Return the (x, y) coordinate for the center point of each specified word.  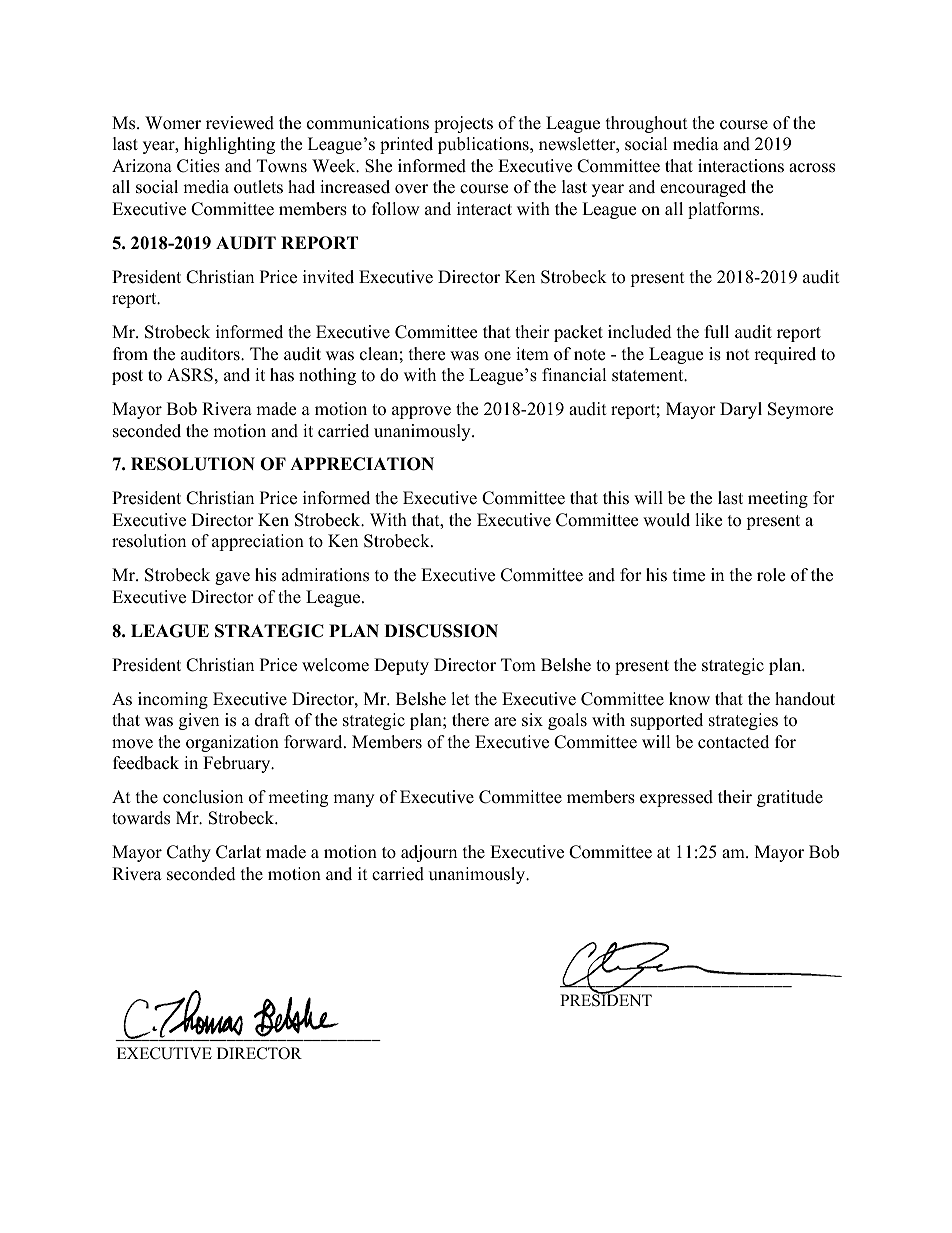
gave (232, 578)
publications (484, 145)
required (785, 355)
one (497, 356)
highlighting (229, 145)
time (689, 575)
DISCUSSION (441, 631)
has (282, 375)
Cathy (189, 853)
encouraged (703, 188)
